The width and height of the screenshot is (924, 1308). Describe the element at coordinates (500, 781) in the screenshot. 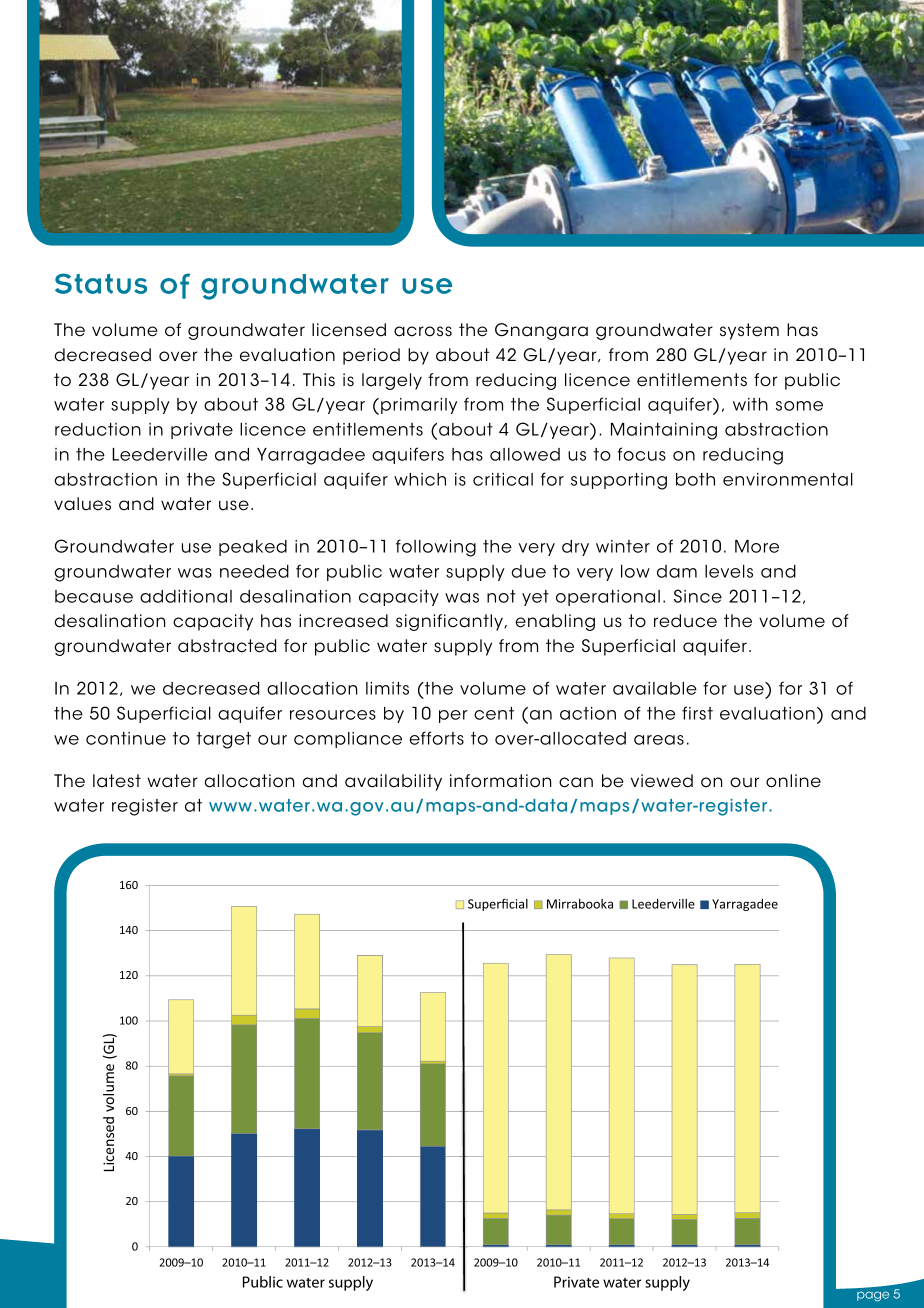

I see `information` at that location.
